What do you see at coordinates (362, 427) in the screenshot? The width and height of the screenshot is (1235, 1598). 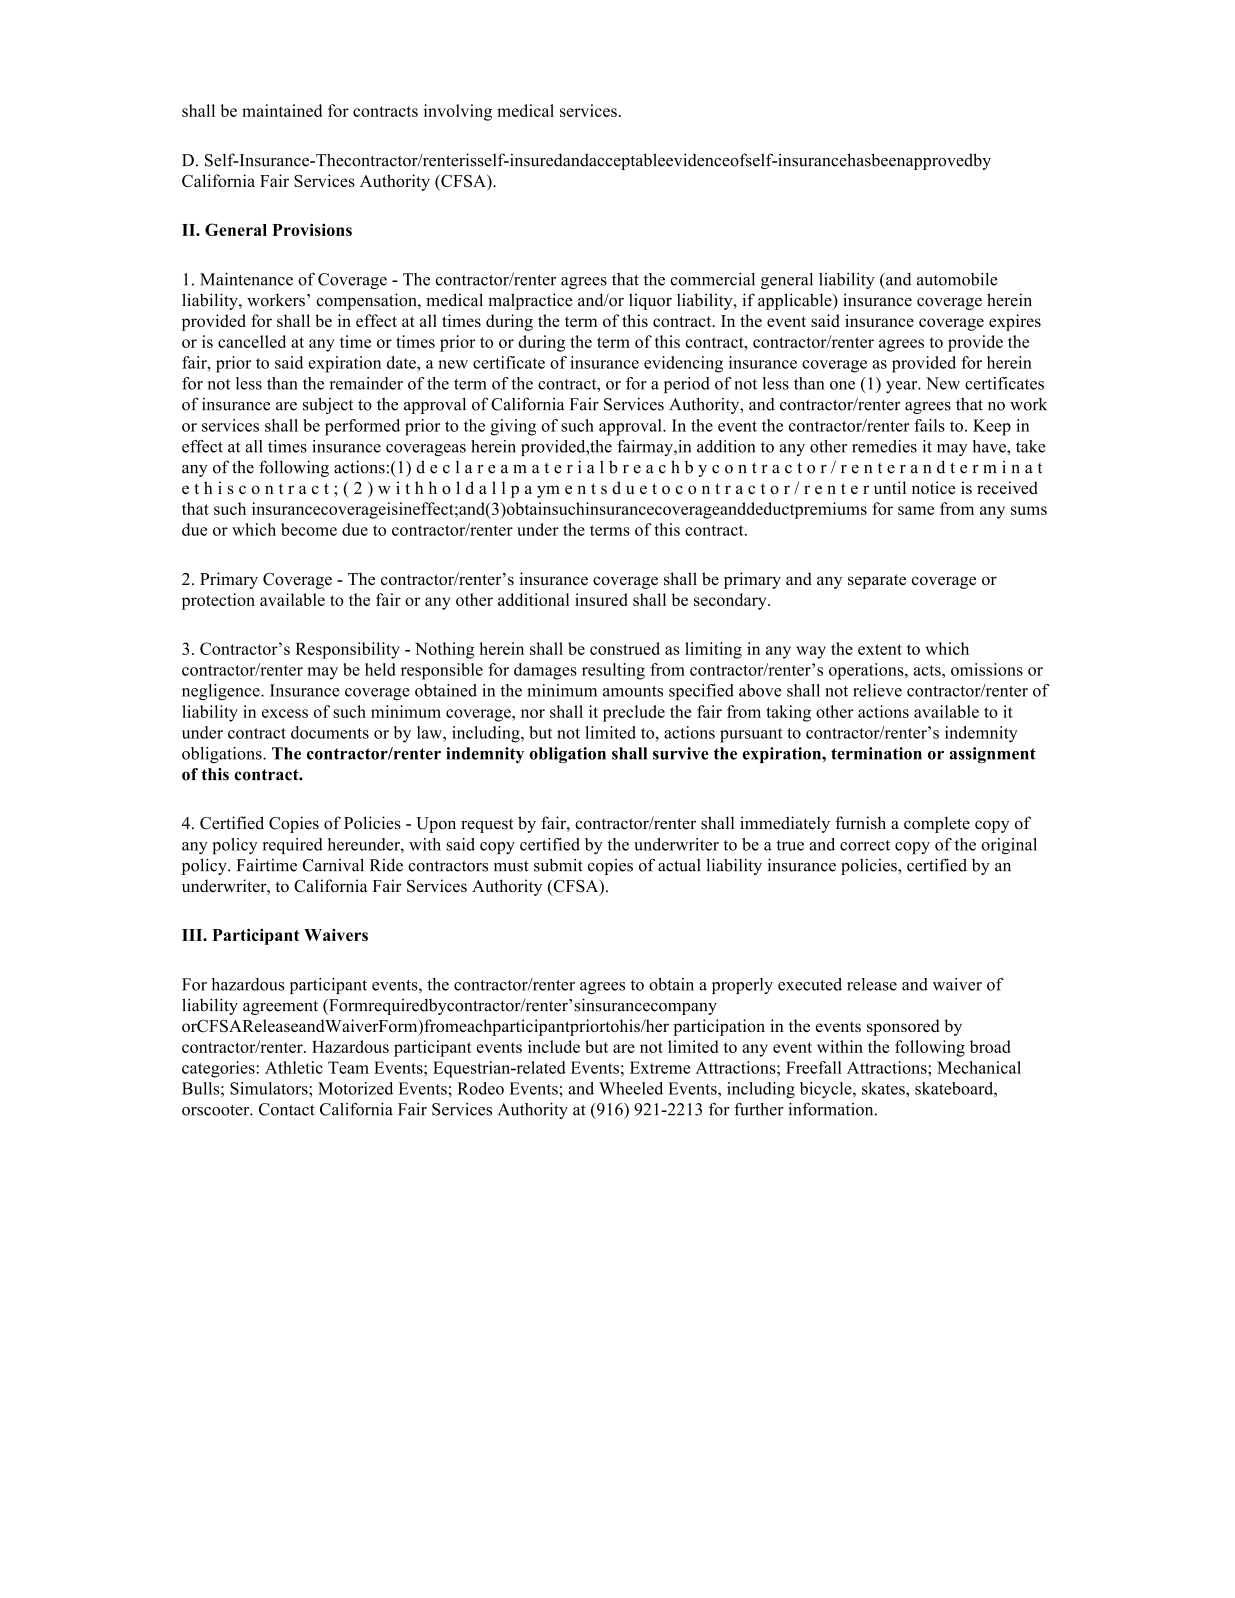 I see `performed` at bounding box center [362, 427].
